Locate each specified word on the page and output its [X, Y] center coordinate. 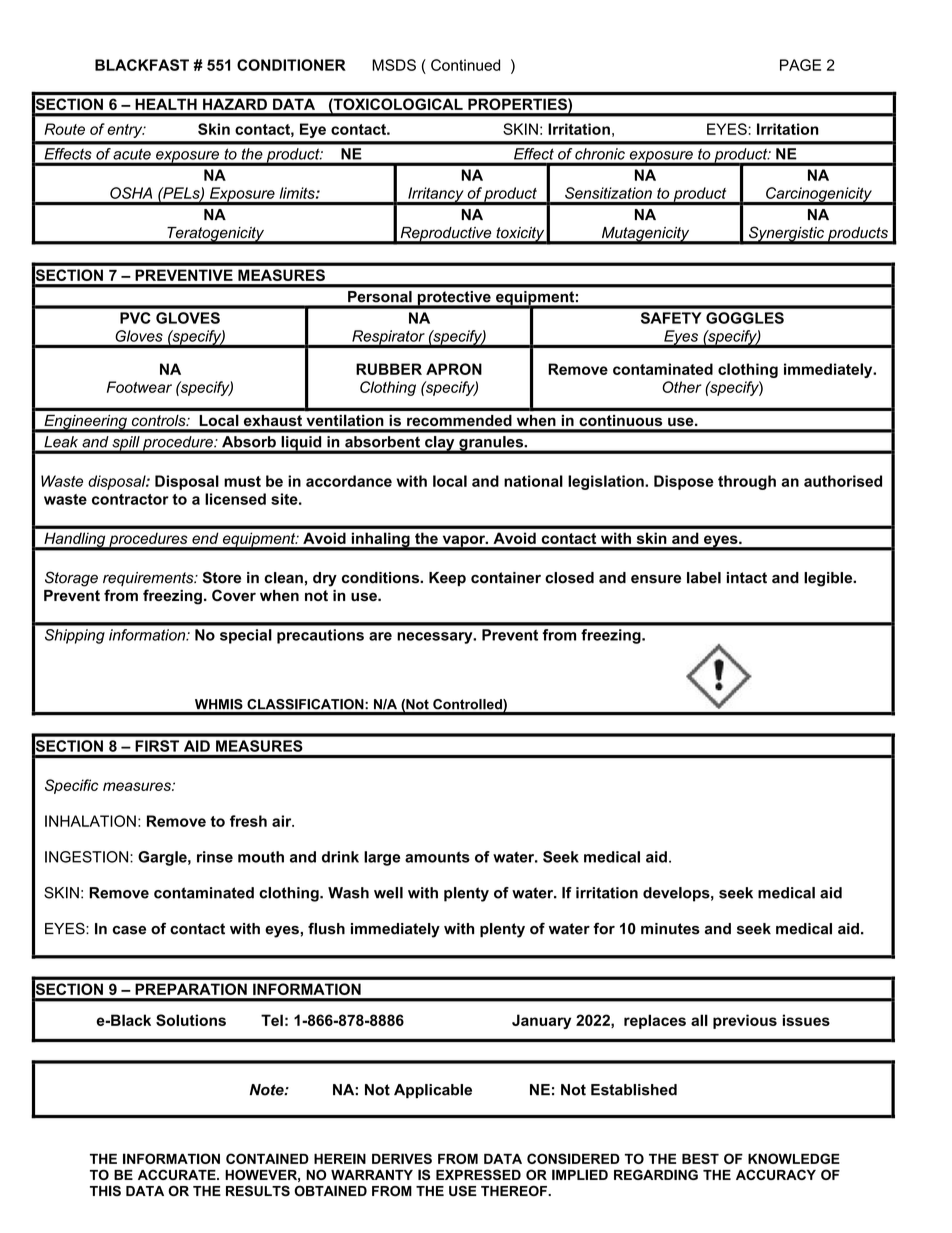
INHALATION [90, 821]
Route [64, 129]
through [747, 482]
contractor [130, 499]
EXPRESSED [478, 1174]
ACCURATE [178, 1174]
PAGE [800, 65]
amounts [437, 857]
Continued [465, 65]
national [533, 481]
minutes [670, 929]
